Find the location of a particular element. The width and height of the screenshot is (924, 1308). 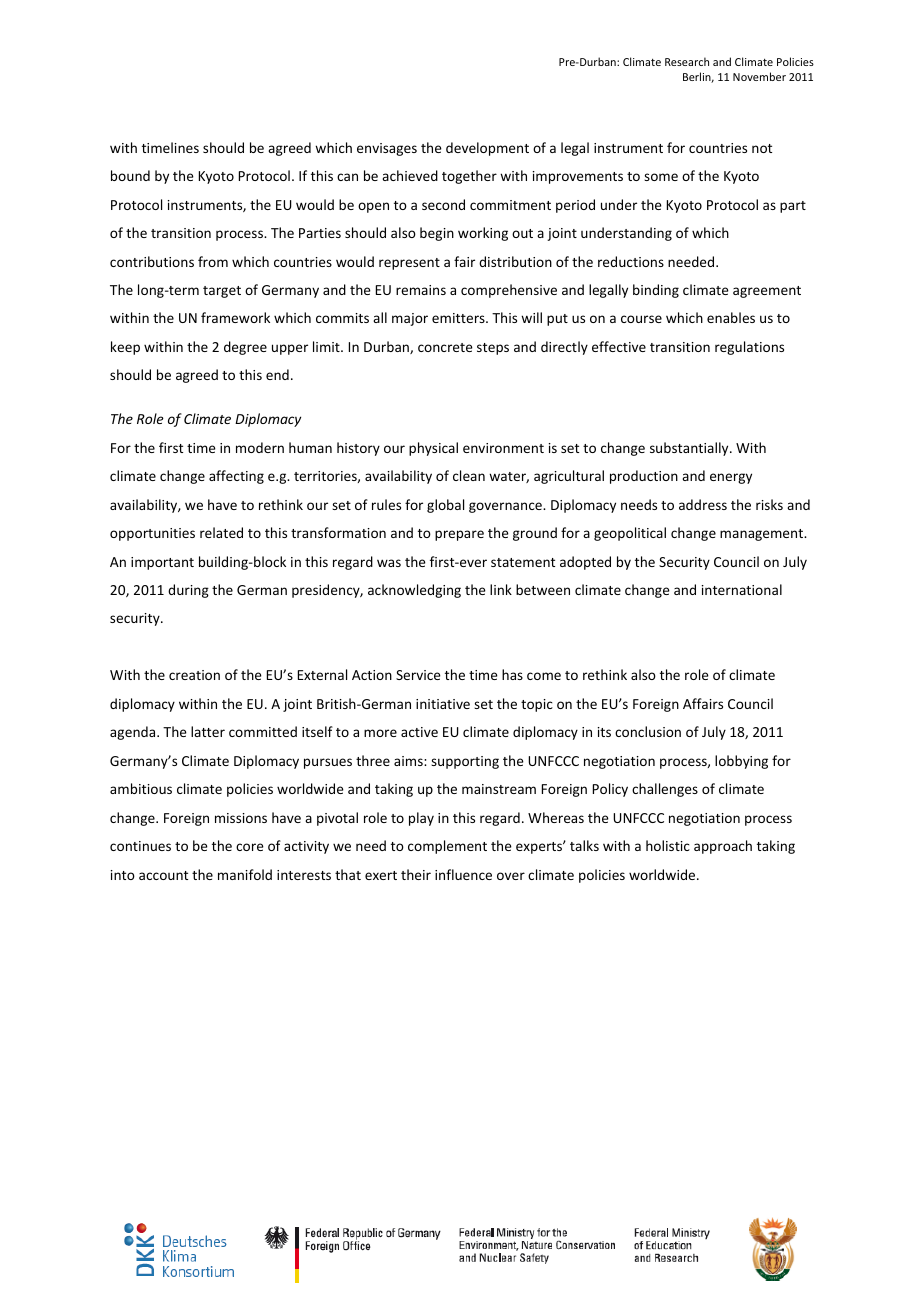

development is located at coordinates (487, 149).
